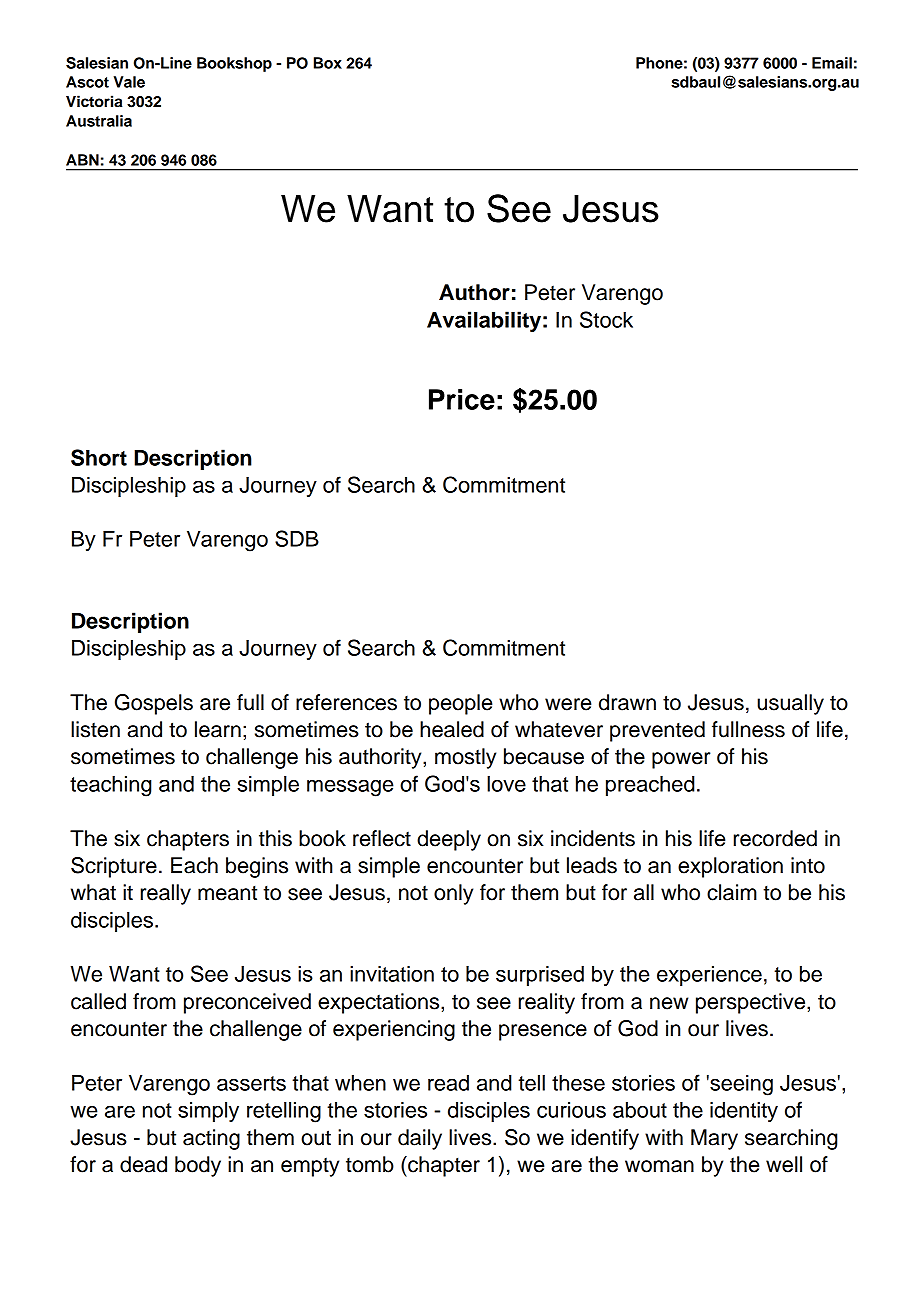  Describe the element at coordinates (832, 63) in the screenshot. I see `Email` at that location.
